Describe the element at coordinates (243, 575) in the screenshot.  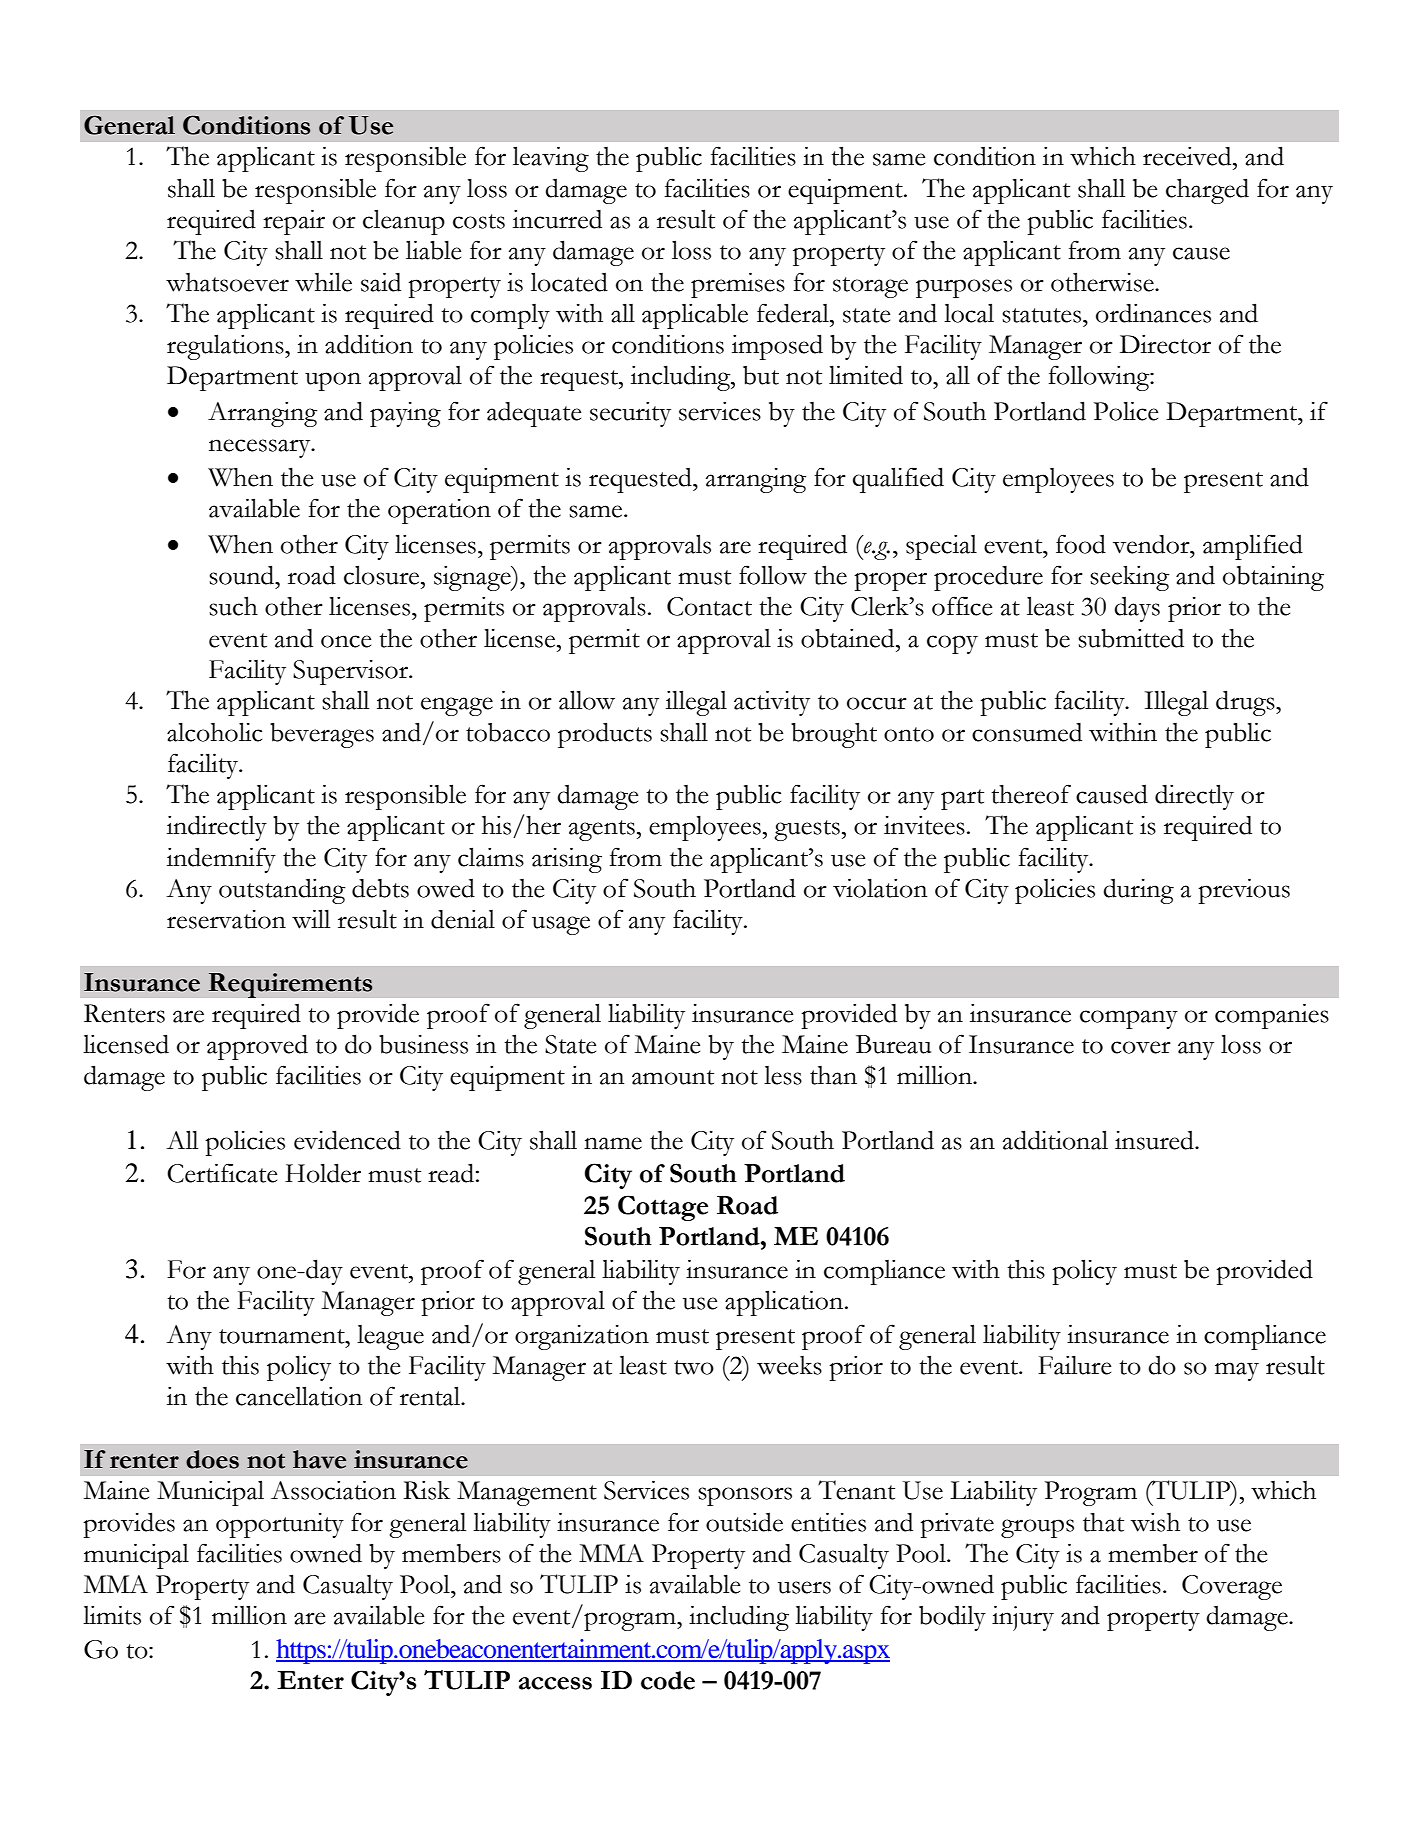
I see `sound` at that location.
